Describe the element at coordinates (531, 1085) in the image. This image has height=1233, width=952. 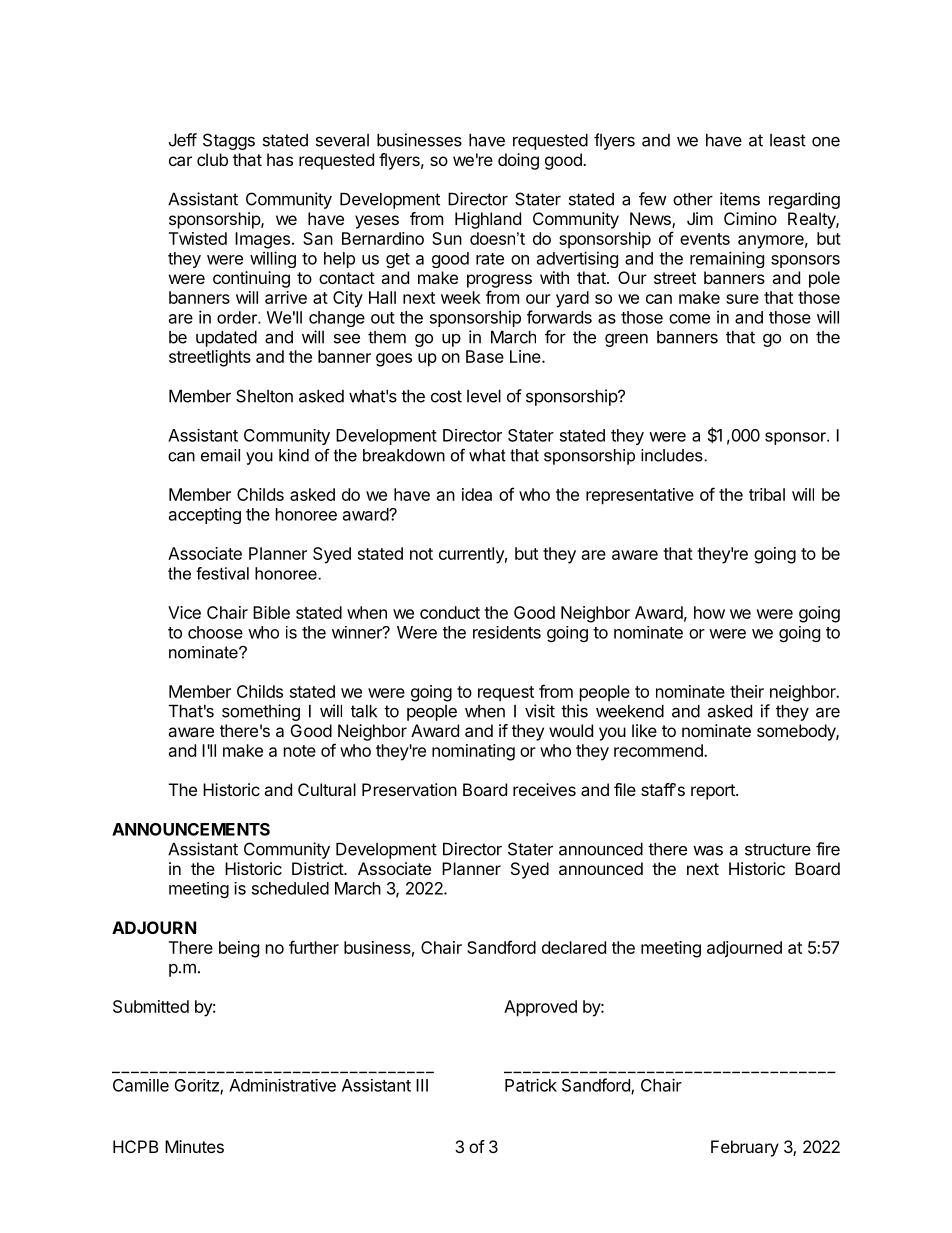
I see `Patrick` at that location.
